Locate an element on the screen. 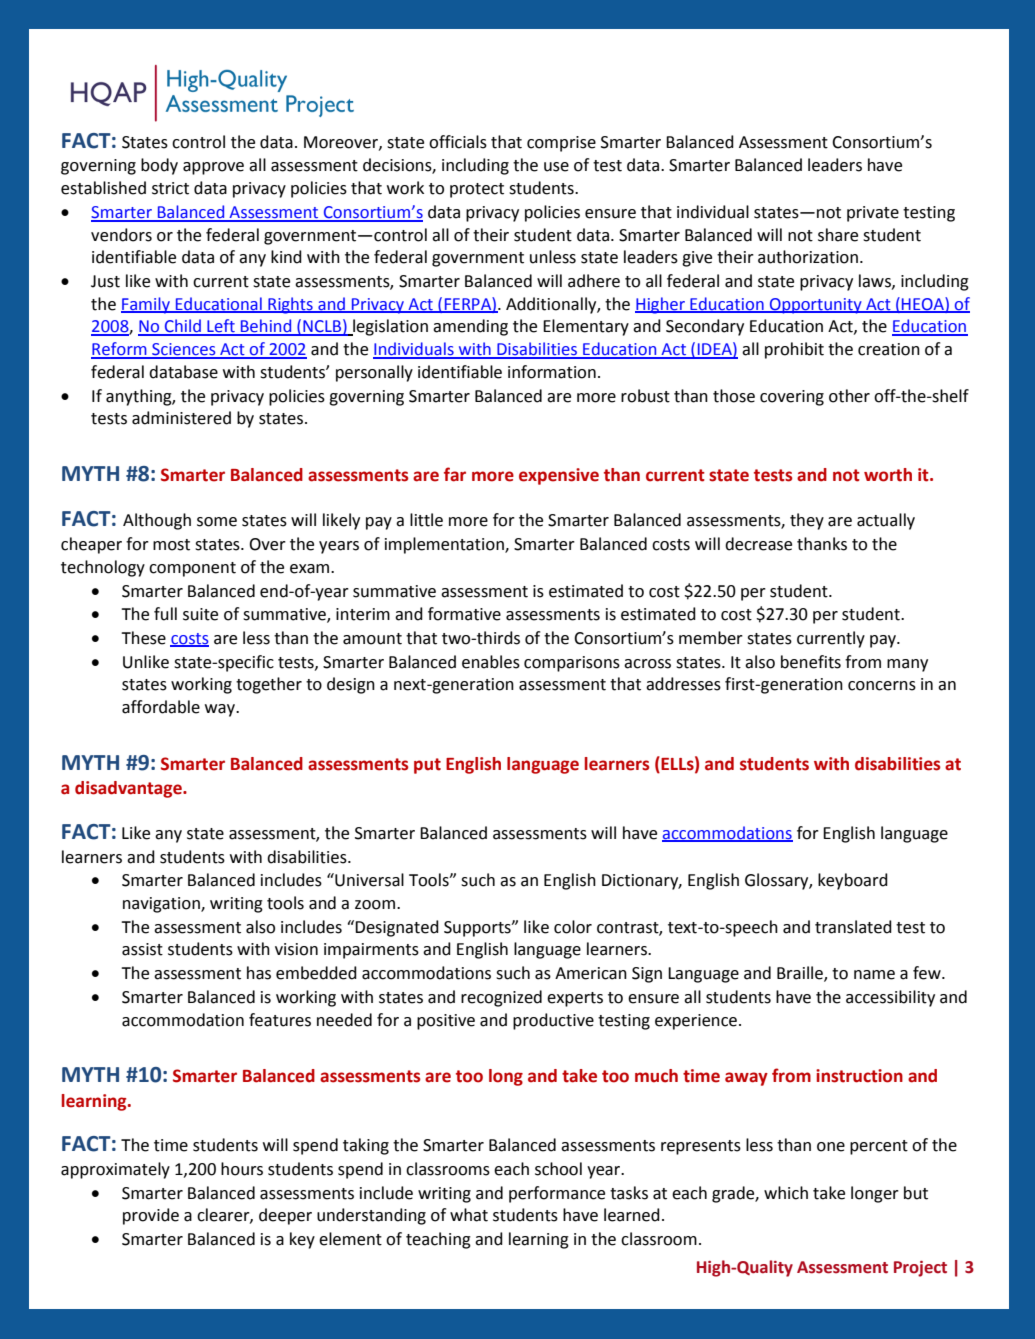 The image size is (1035, 1339). protect is located at coordinates (477, 190).
